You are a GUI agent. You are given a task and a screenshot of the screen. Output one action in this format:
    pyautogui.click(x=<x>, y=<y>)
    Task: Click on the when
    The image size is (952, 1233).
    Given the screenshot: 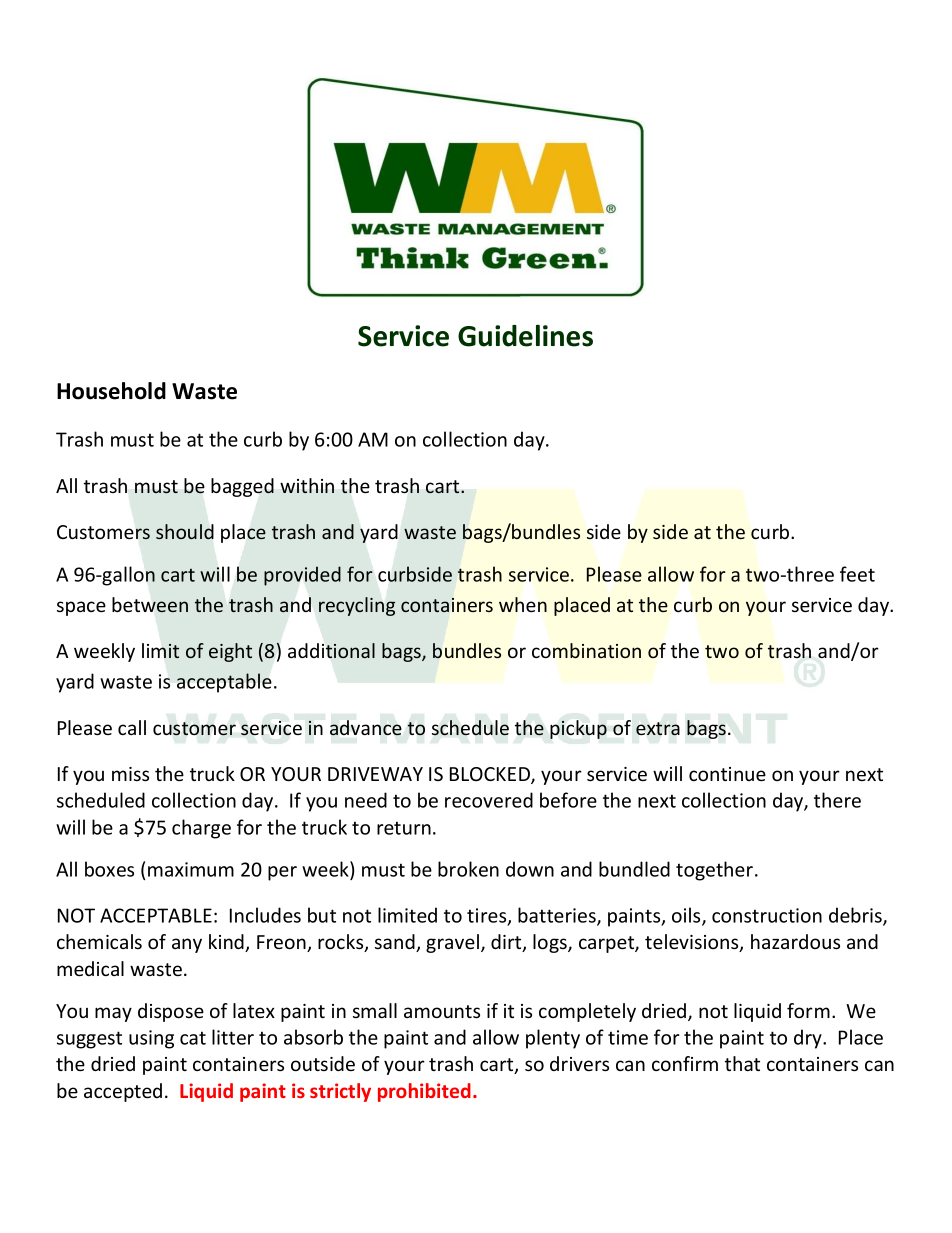 What is the action you would take?
    pyautogui.click(x=523, y=604)
